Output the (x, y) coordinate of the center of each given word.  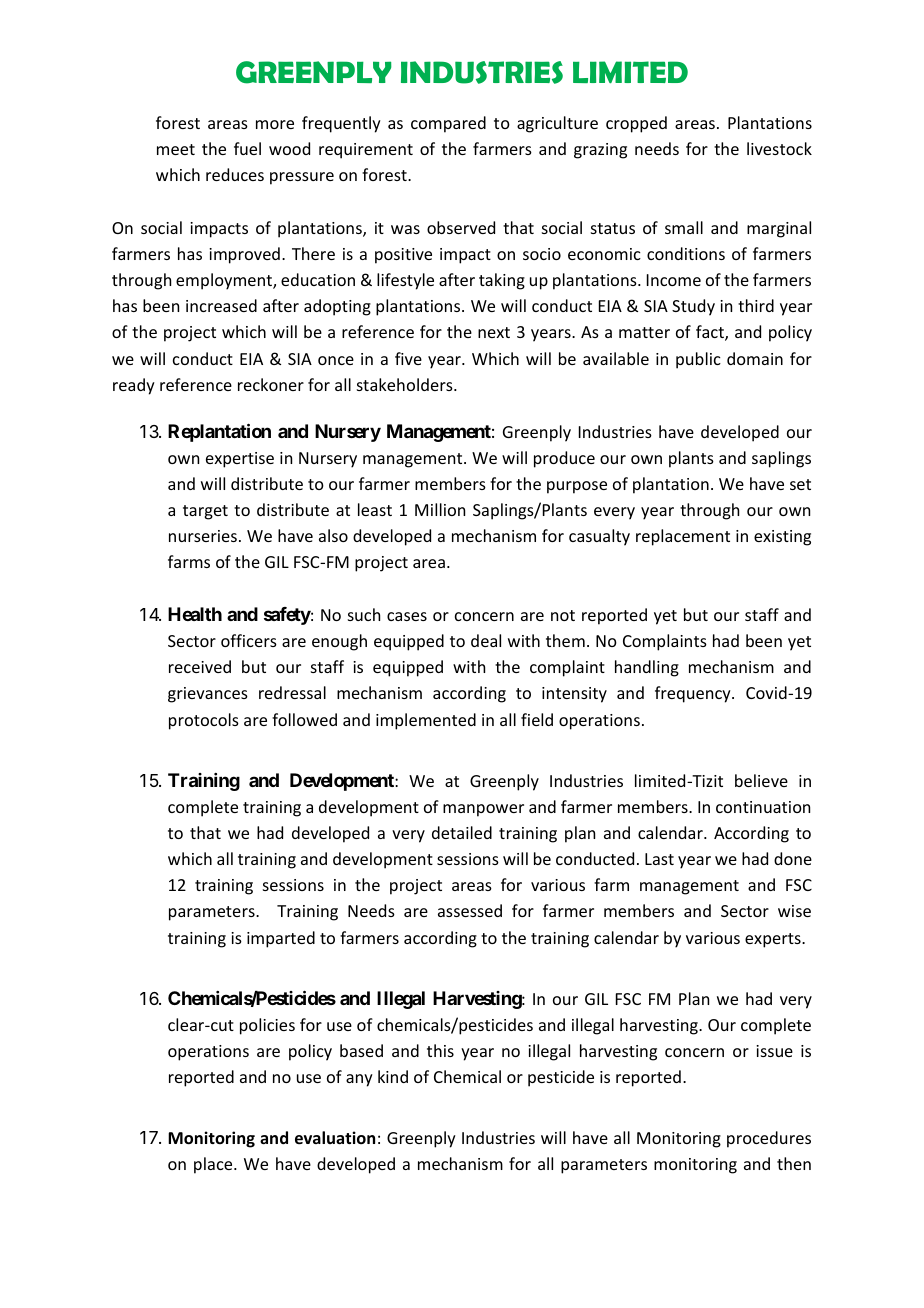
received (200, 666)
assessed (470, 910)
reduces (235, 174)
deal (486, 640)
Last (659, 859)
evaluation (335, 1138)
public (698, 360)
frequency (694, 694)
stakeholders (406, 384)
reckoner (271, 384)
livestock (779, 148)
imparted (281, 939)
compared (448, 124)
